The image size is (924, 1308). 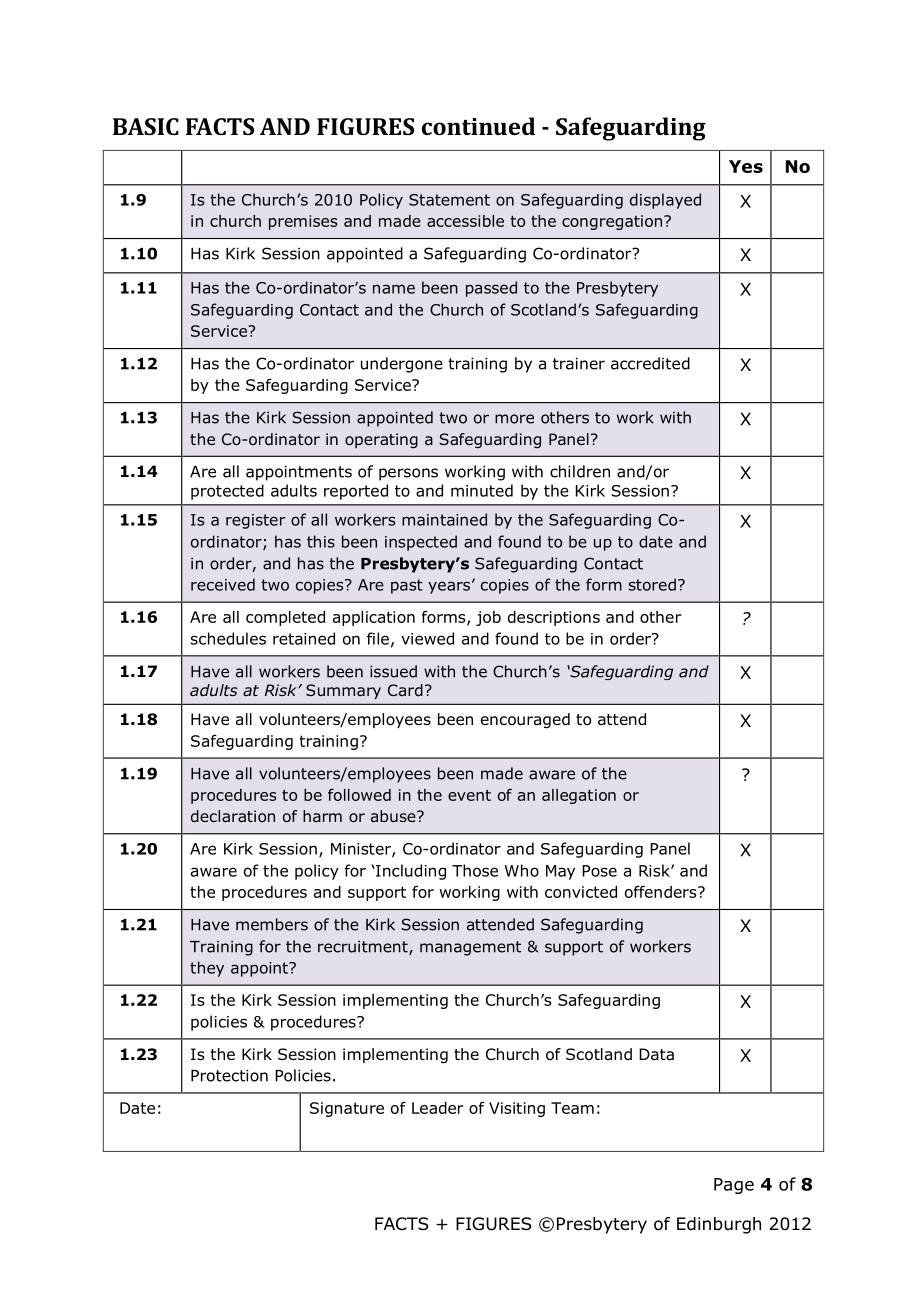 I want to click on Statement, so click(x=449, y=200).
